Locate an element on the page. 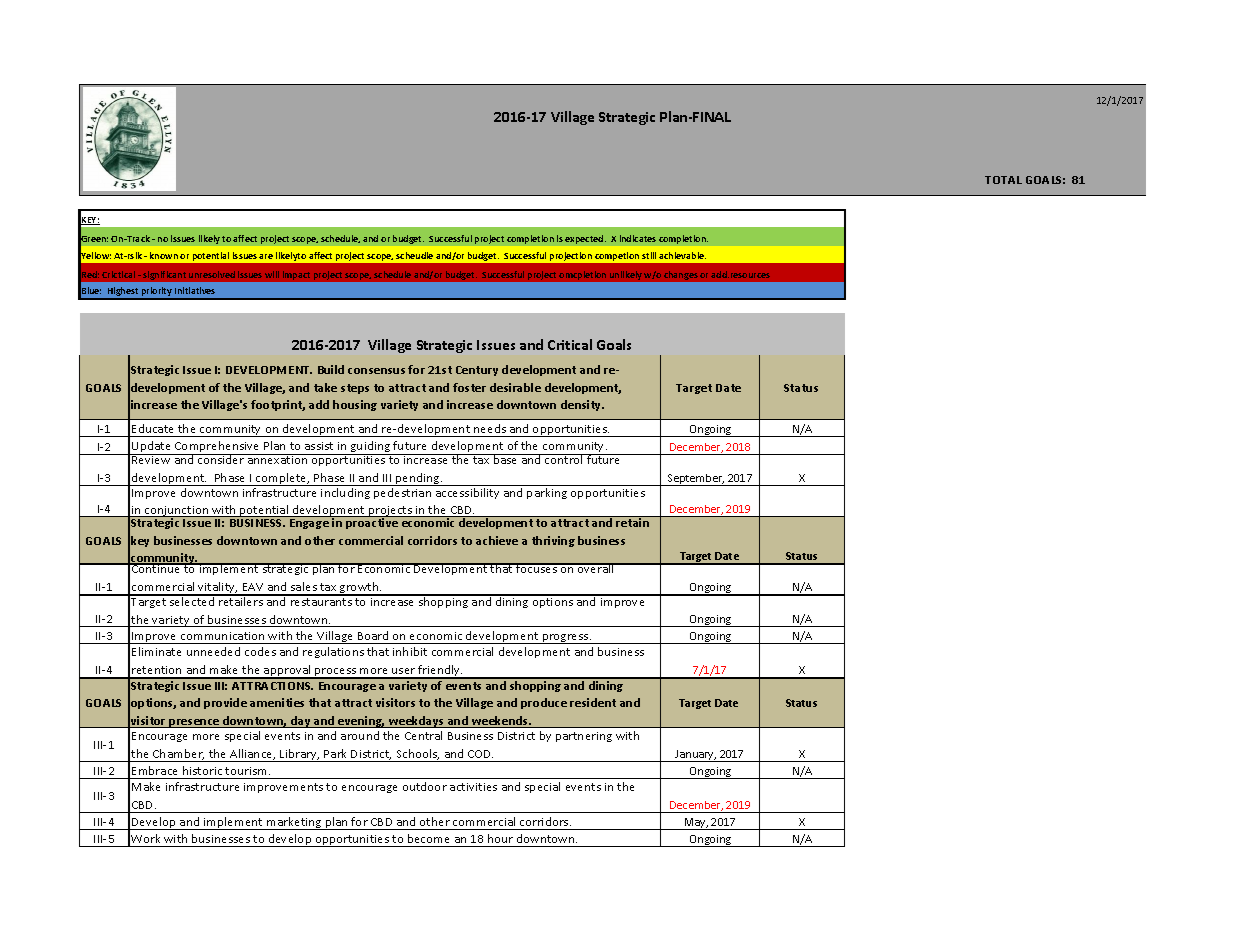 This image has height=952, width=1233. TOTAL is located at coordinates (1003, 180).
